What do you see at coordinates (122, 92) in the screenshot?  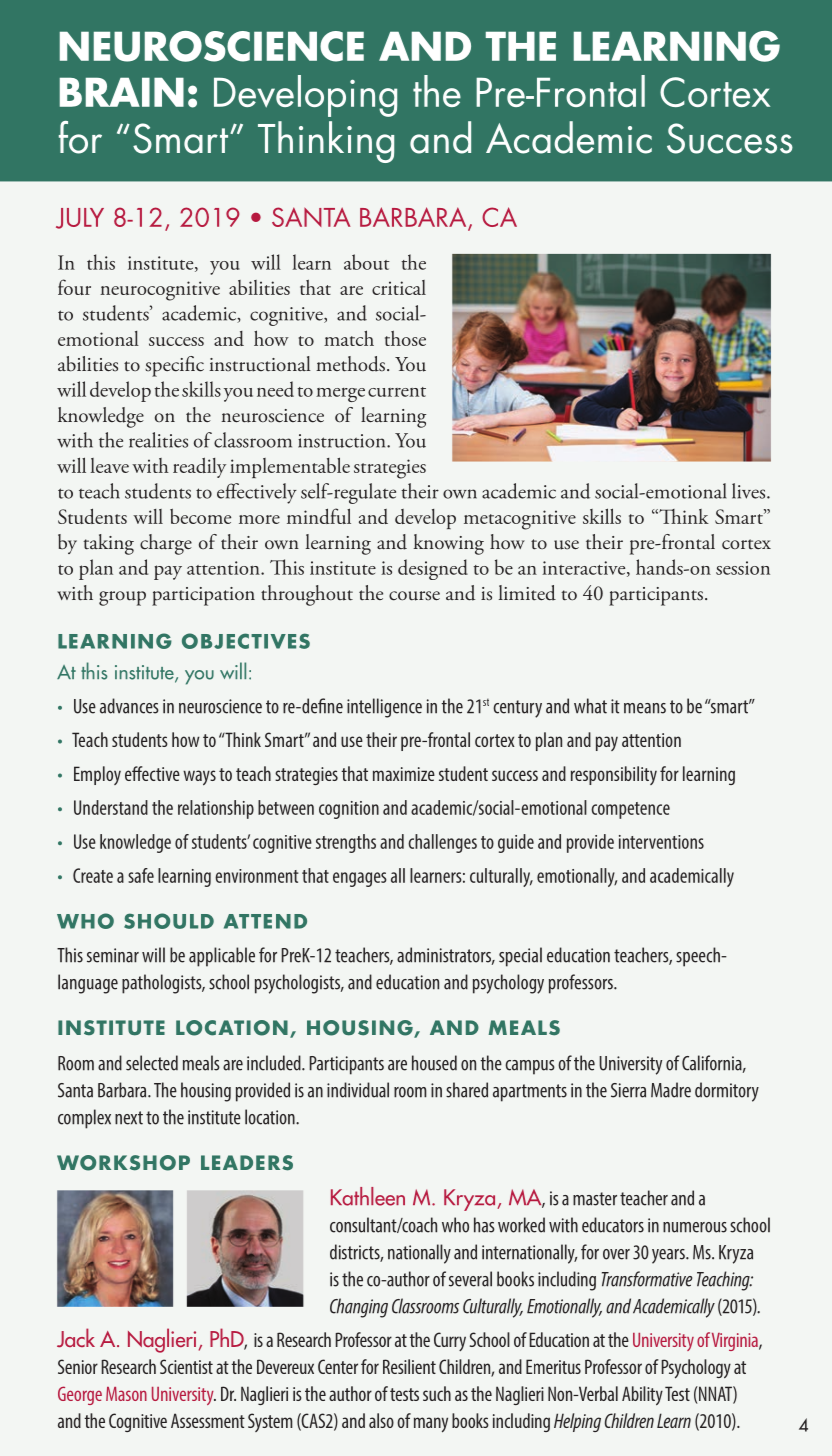 I see `BRAIN` at bounding box center [122, 92].
